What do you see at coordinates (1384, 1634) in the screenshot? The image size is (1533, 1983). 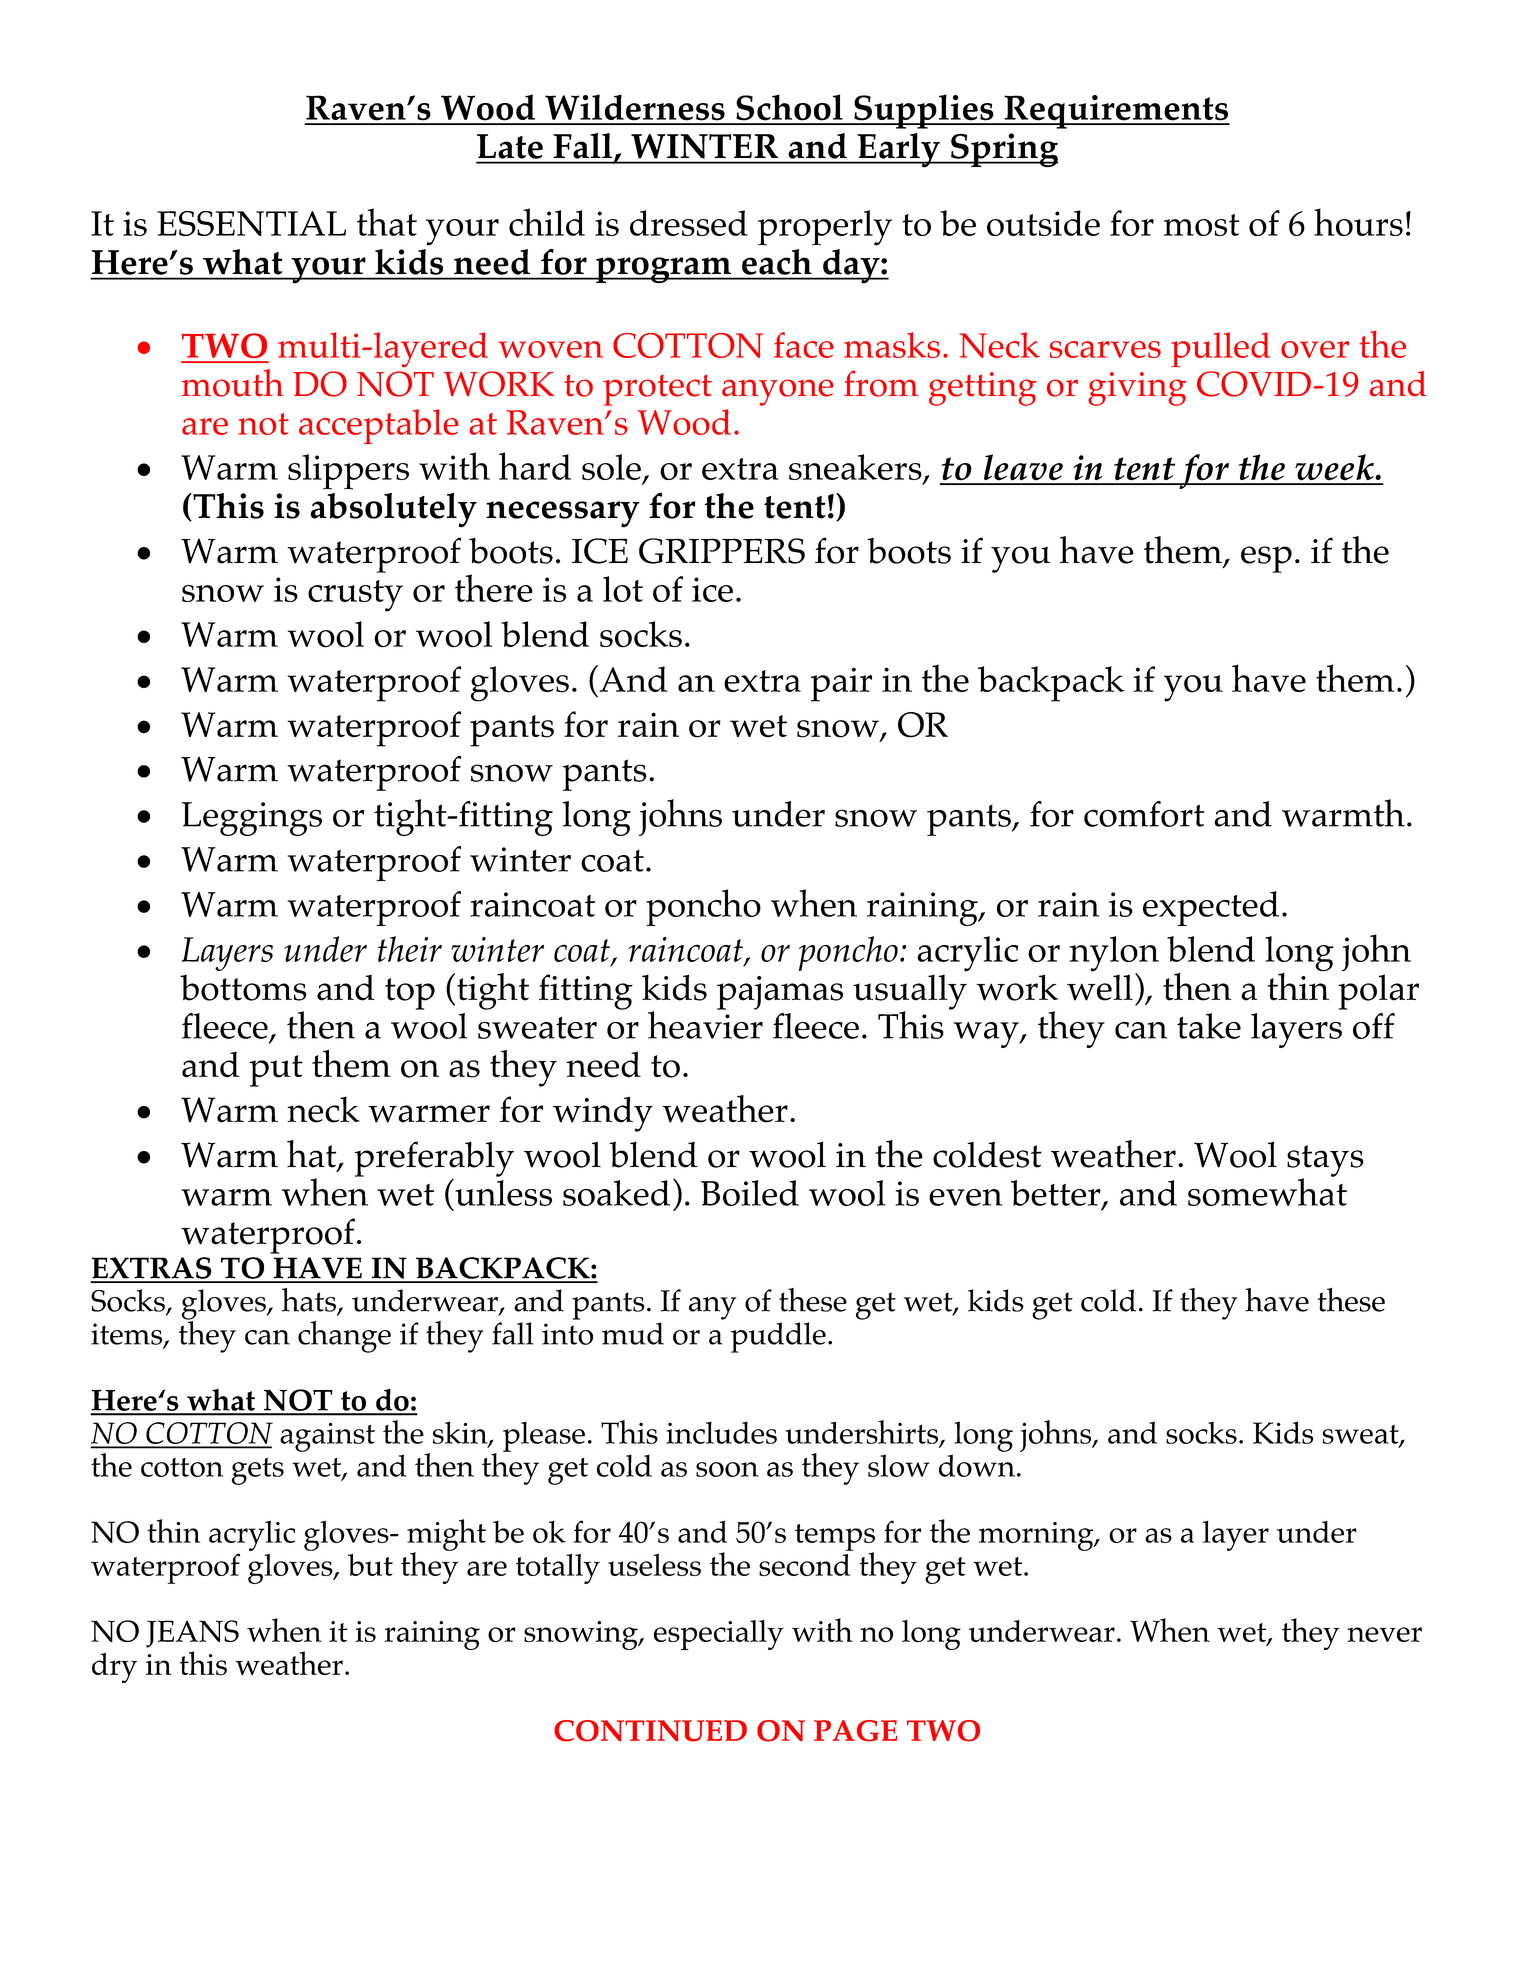 I see `never` at bounding box center [1384, 1634].
